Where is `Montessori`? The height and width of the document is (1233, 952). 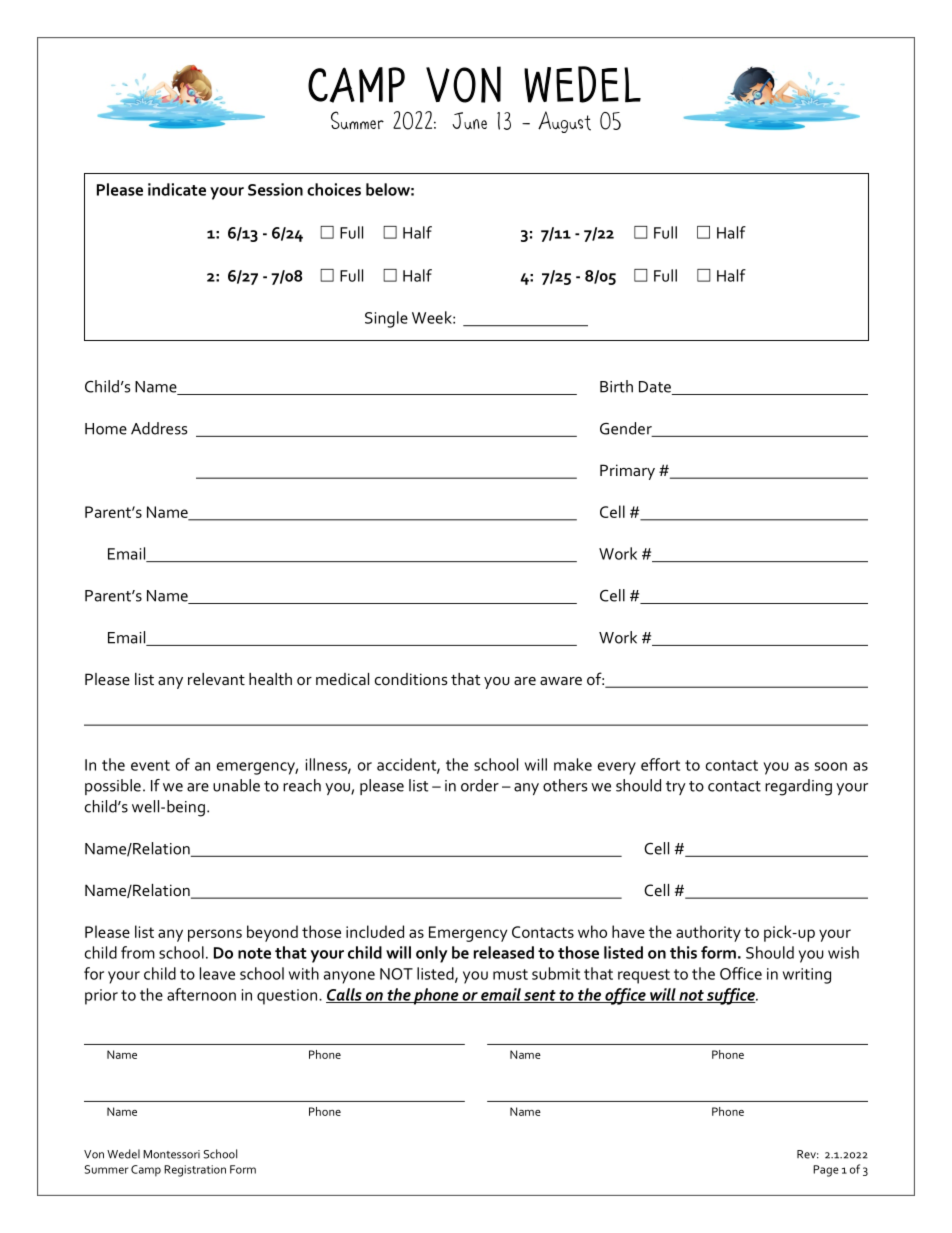 Montessori is located at coordinates (171, 1154).
